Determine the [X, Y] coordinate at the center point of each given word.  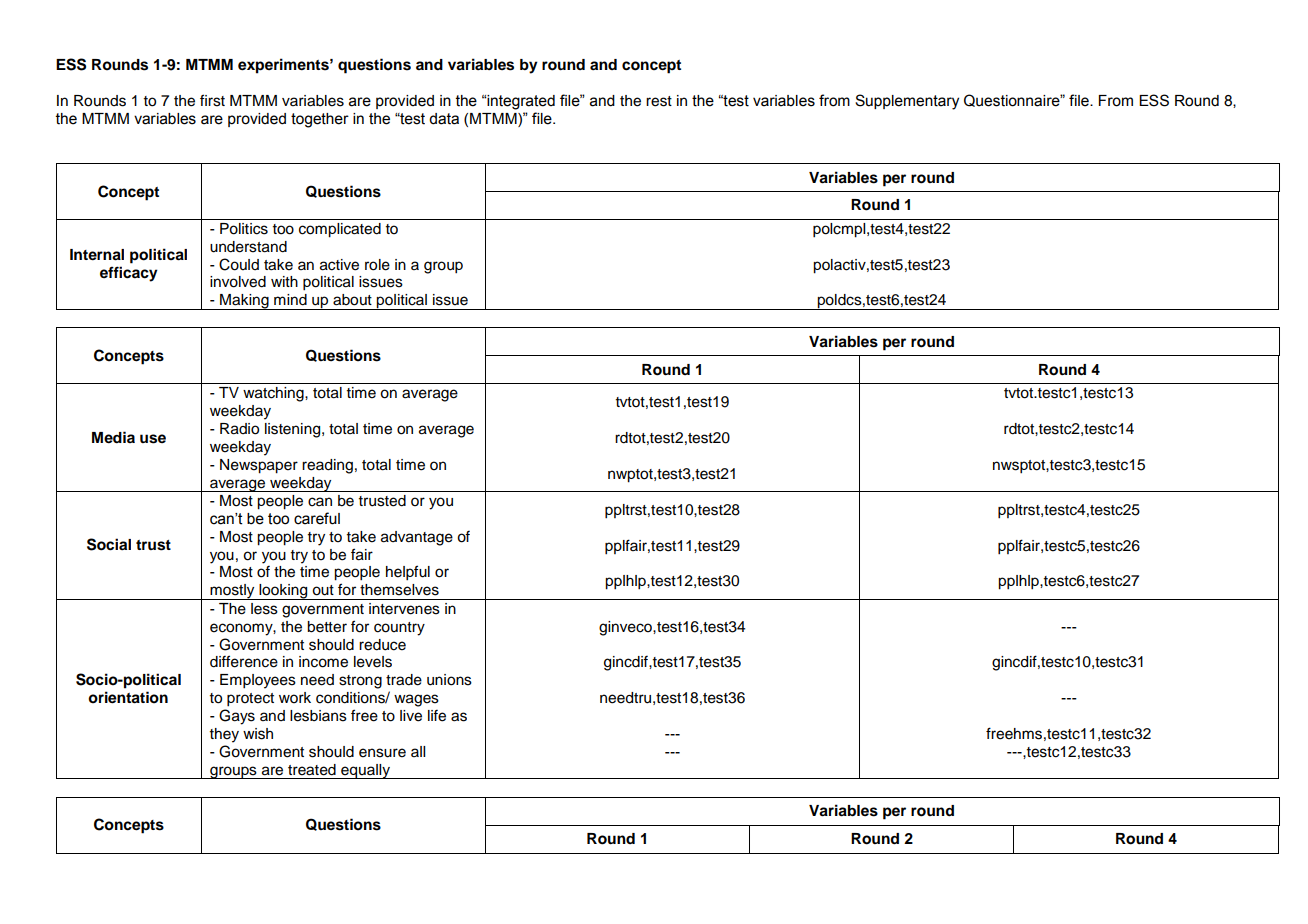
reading [327, 466]
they [224, 735]
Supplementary [907, 102]
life [437, 716]
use [153, 439]
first [212, 100]
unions [449, 680]
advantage [417, 538]
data [444, 119]
